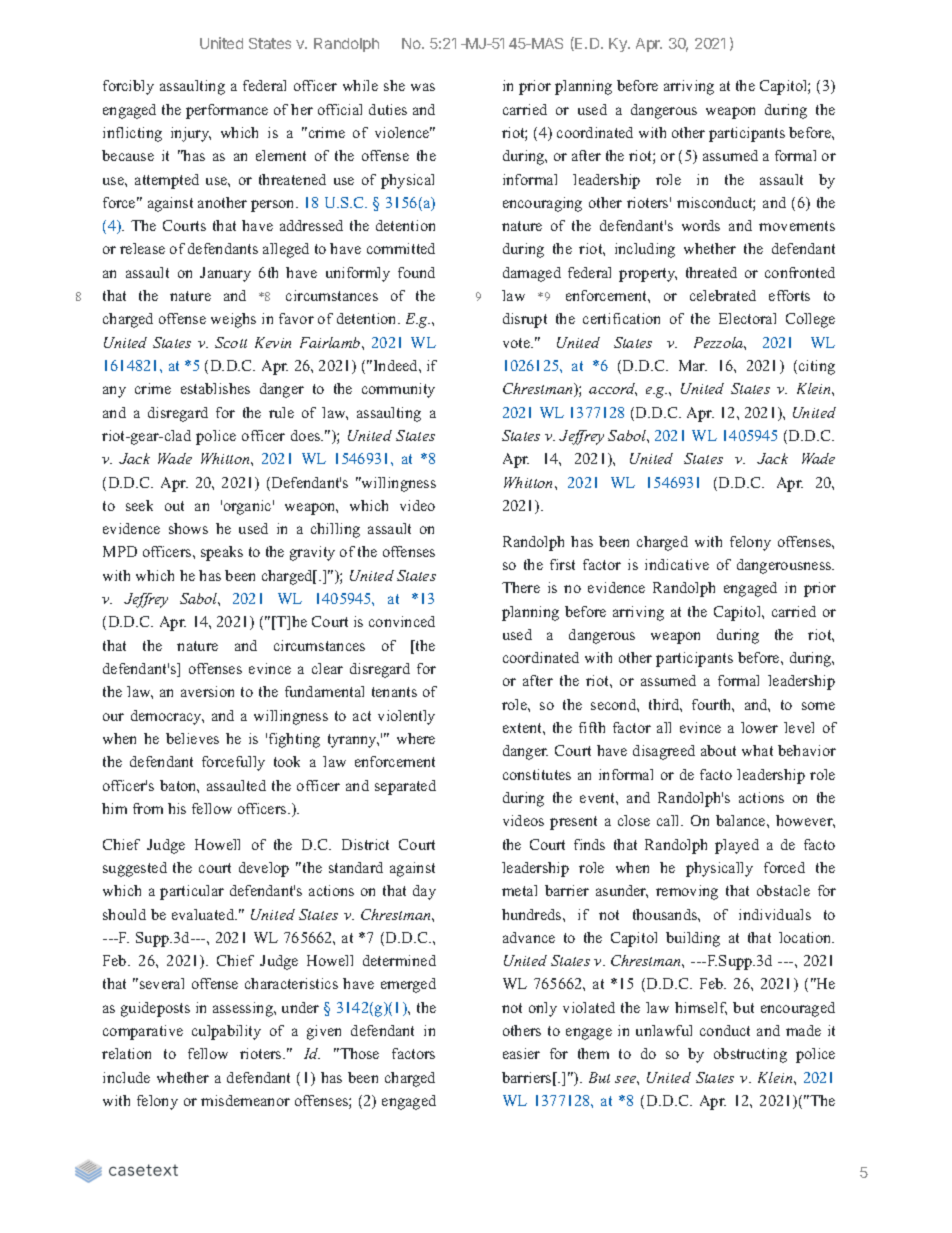 This screenshot has height=1233, width=952. I want to click on Mar, so click(693, 365).
